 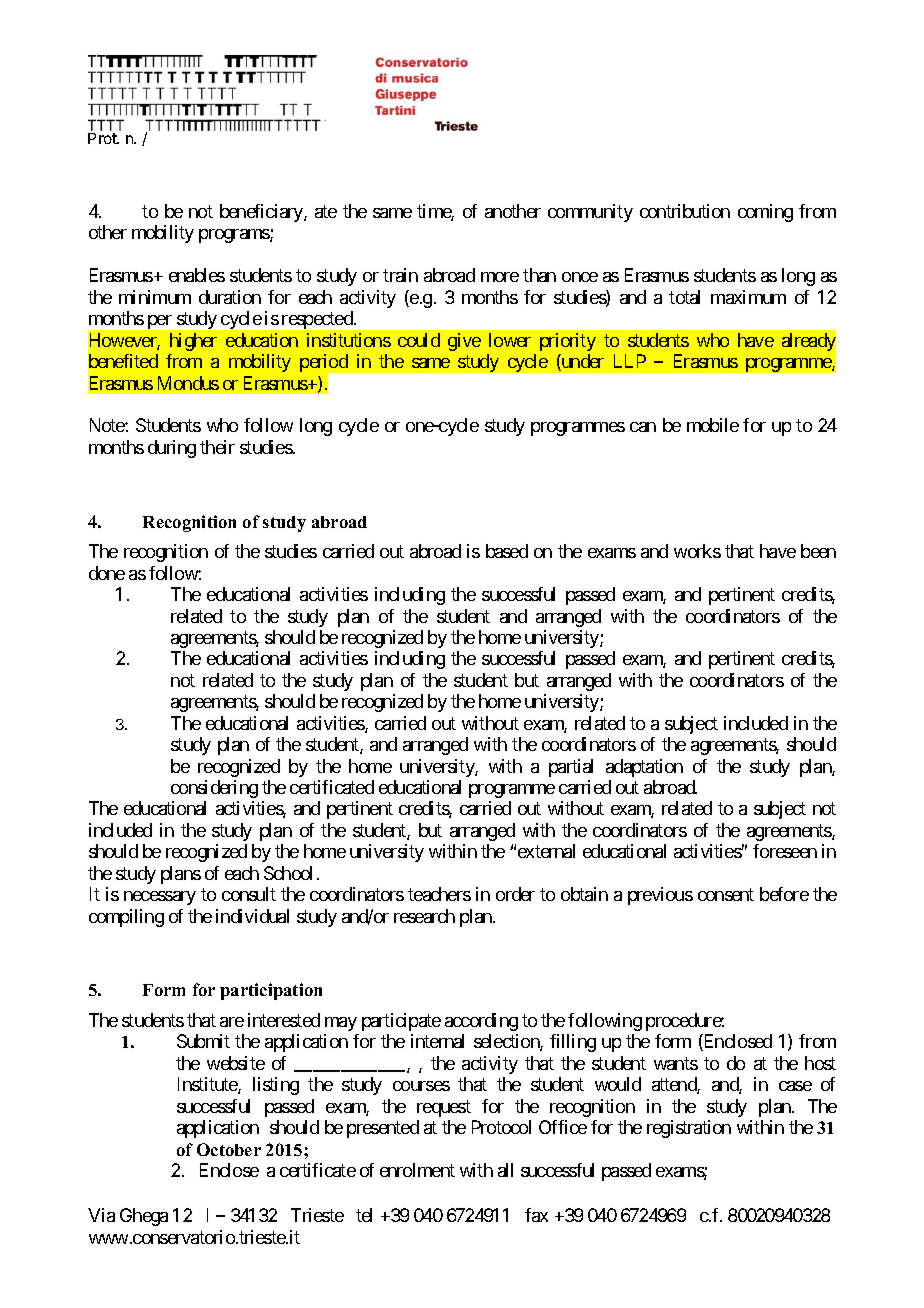 I want to click on coming, so click(x=765, y=213).
